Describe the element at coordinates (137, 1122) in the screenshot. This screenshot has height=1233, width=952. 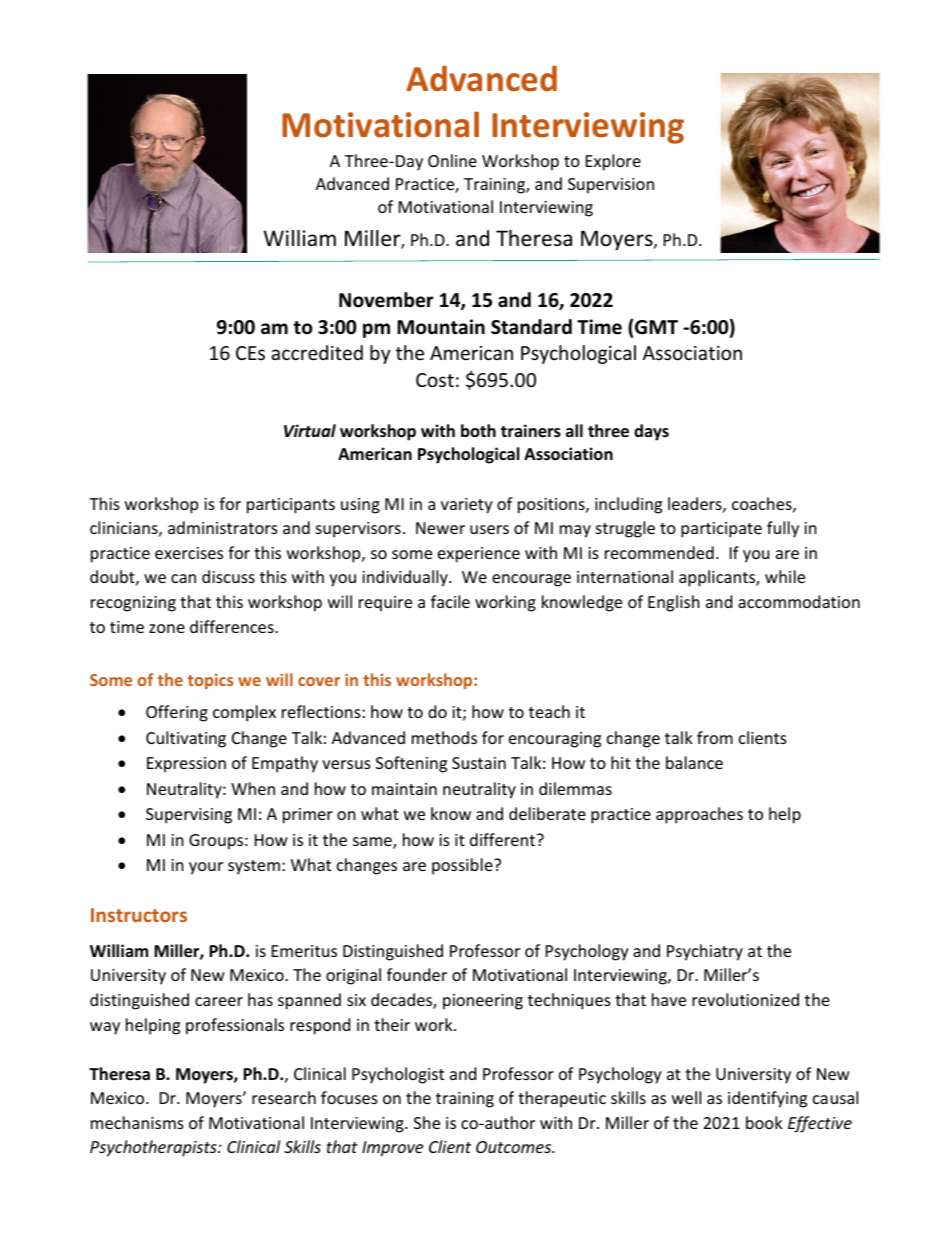
I see `mechanisms` at that location.
